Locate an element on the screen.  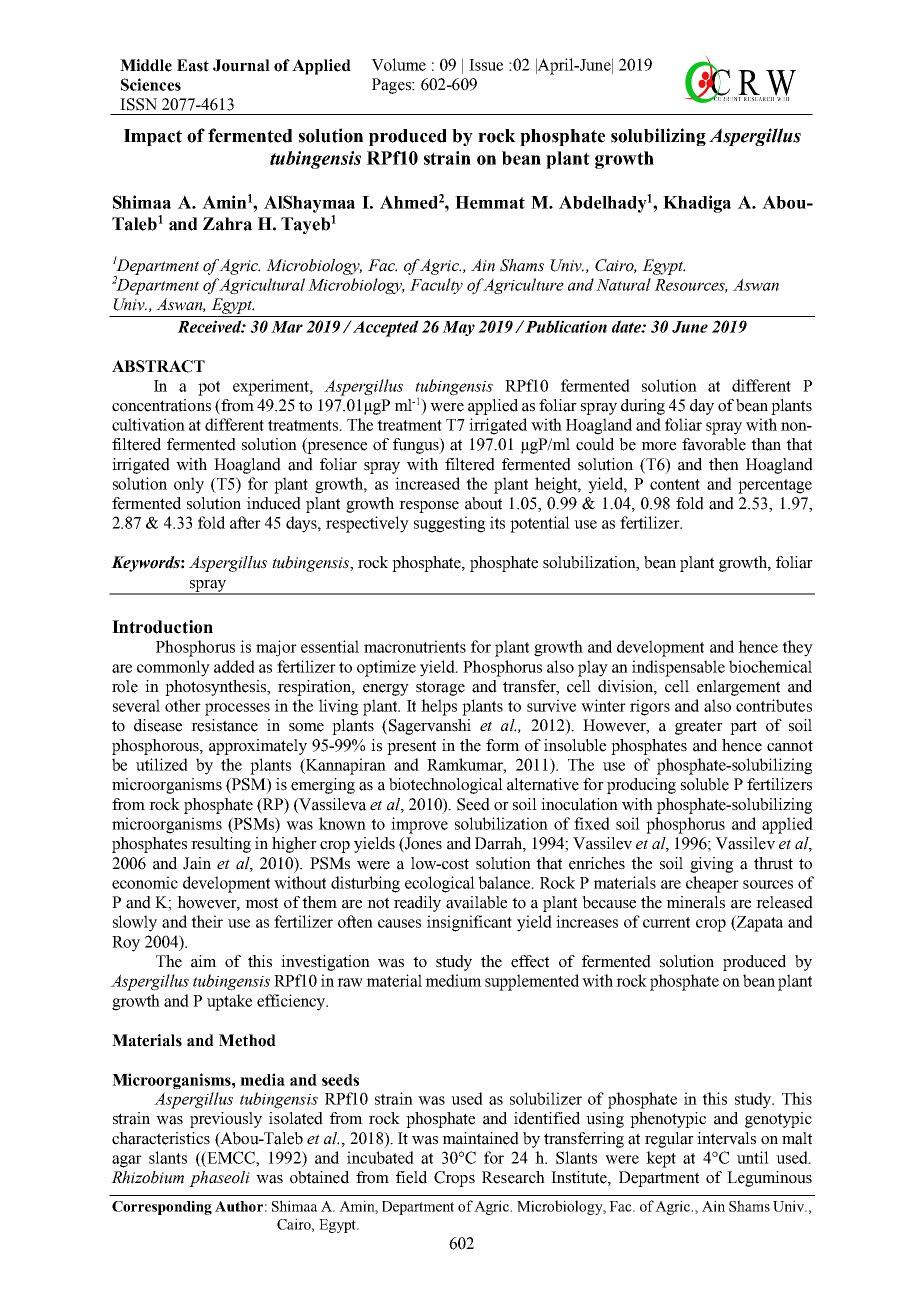
indispensable is located at coordinates (678, 668).
